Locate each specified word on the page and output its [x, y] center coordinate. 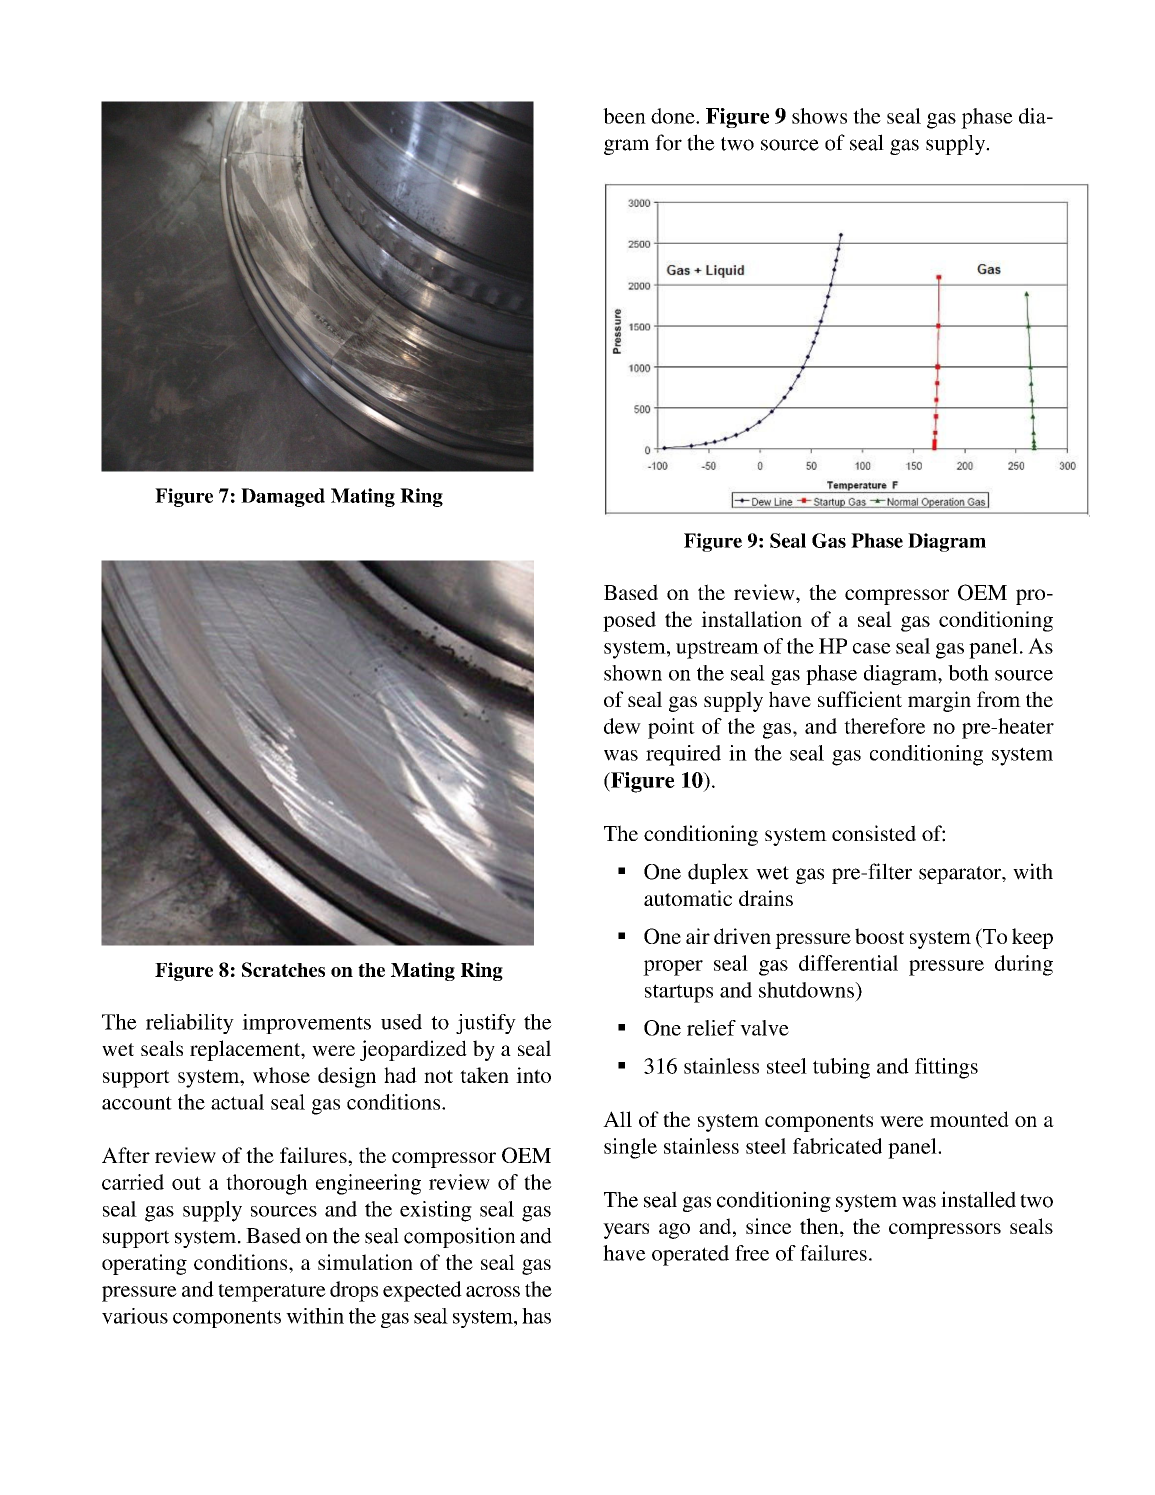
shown [633, 673]
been [624, 116]
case [872, 648]
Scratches [283, 969]
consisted [874, 833]
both [968, 673]
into [533, 1075]
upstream [717, 649]
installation [751, 619]
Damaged [283, 497]
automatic [688, 898]
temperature [272, 1293]
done [674, 116]
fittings [946, 1068]
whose [281, 1075]
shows [819, 116]
